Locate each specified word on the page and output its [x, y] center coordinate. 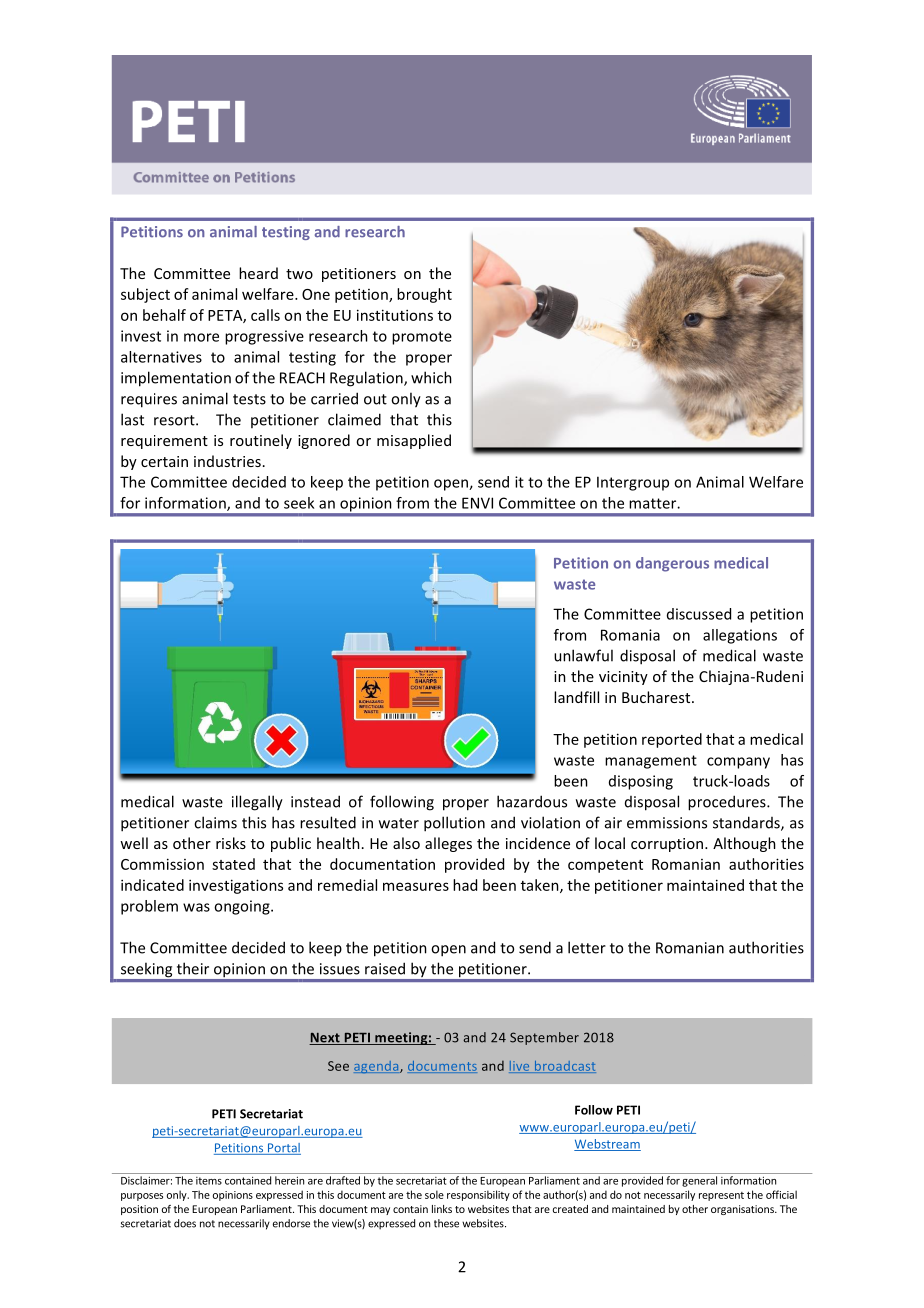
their [193, 968]
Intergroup [633, 483]
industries [227, 461]
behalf [164, 315]
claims [215, 822]
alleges [448, 844]
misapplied [414, 441]
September [544, 1038]
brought [424, 295]
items [209, 1181]
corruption [668, 845]
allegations [740, 636]
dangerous [672, 564]
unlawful [583, 655]
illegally [257, 803]
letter [587, 947]
